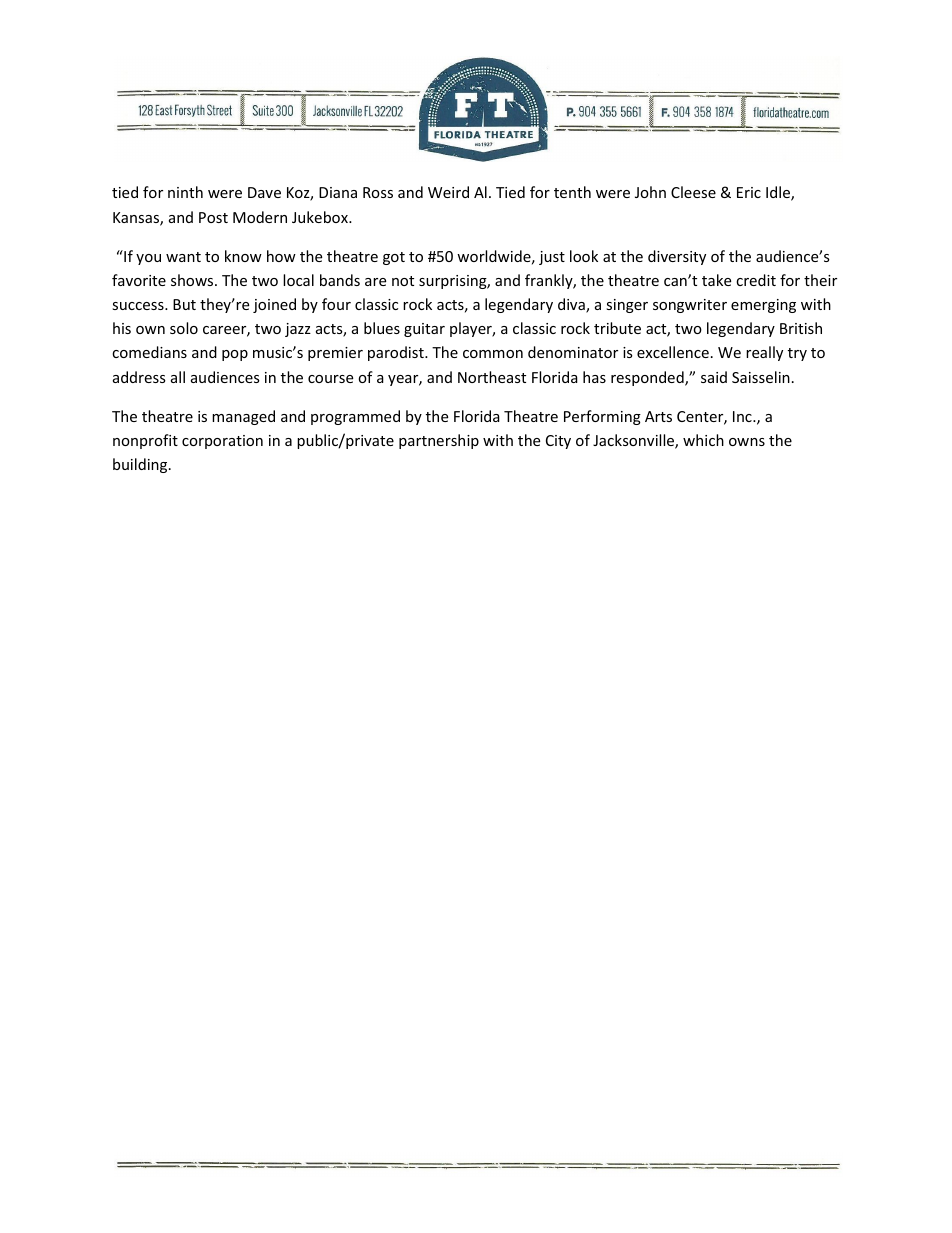 This screenshot has height=1233, width=952. What do you see at coordinates (448, 192) in the screenshot?
I see `Weird` at bounding box center [448, 192].
